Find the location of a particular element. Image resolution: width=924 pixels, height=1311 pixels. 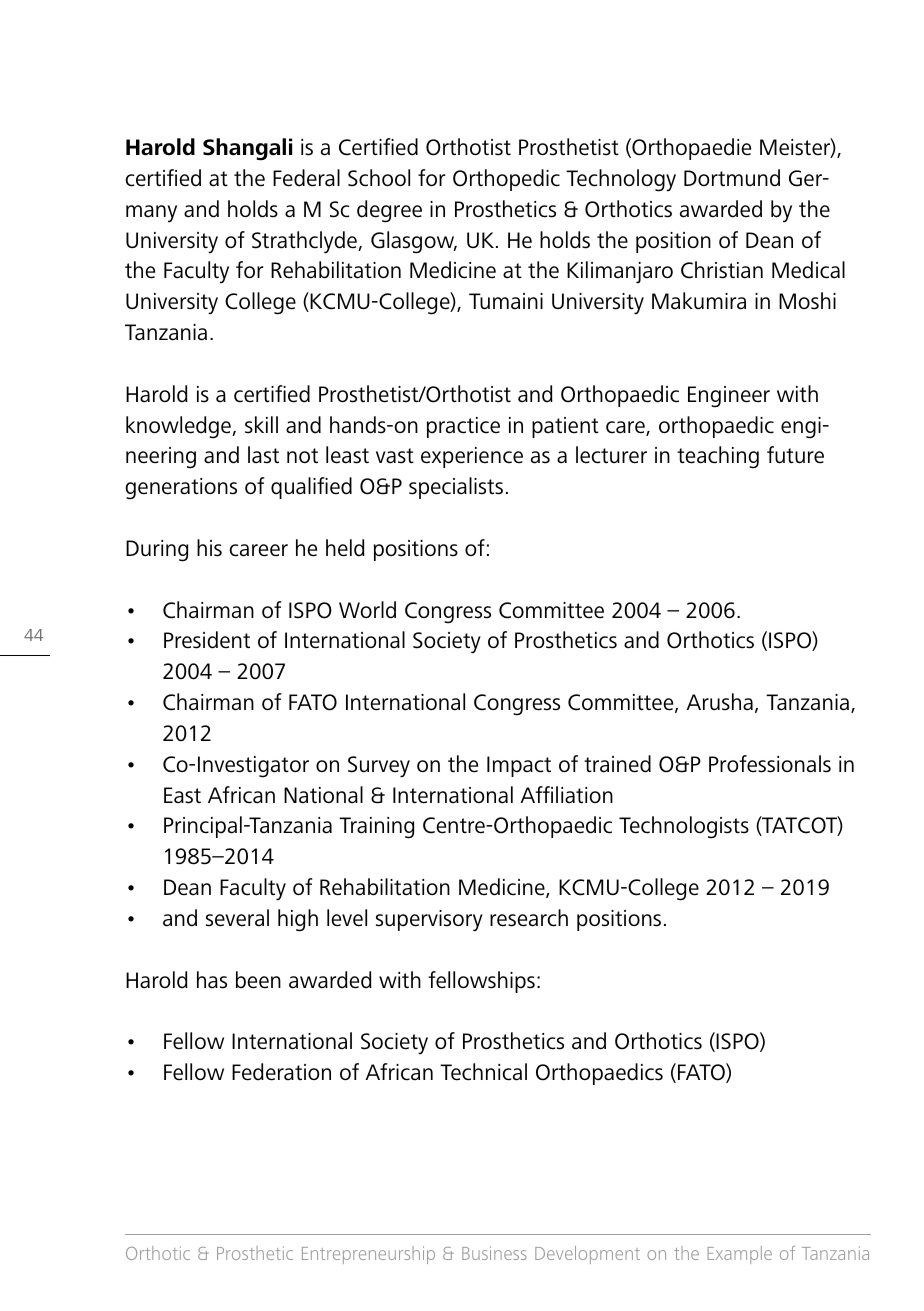

Impact is located at coordinates (519, 766).
